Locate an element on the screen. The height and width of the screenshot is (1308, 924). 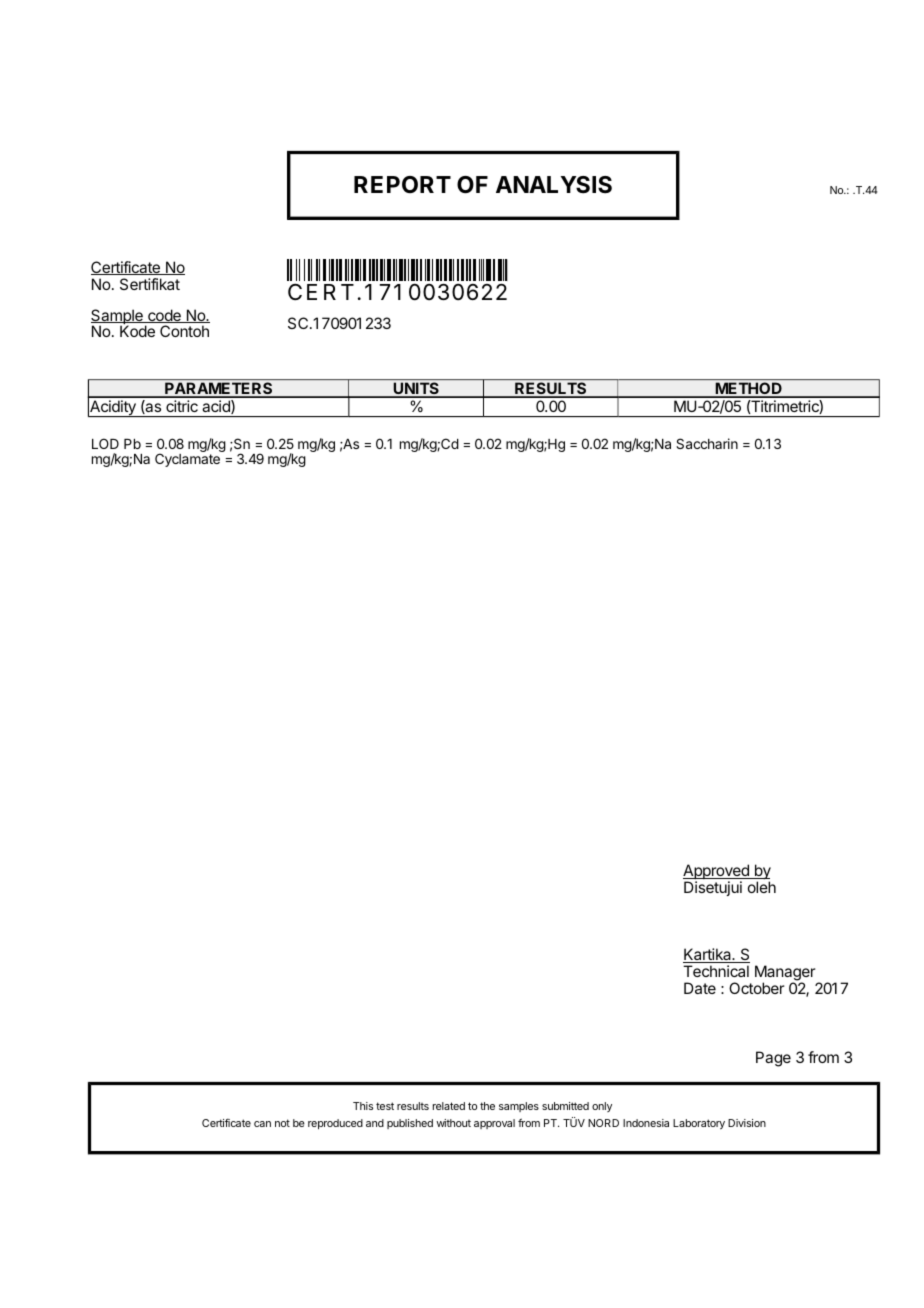
Approved is located at coordinates (717, 873).
